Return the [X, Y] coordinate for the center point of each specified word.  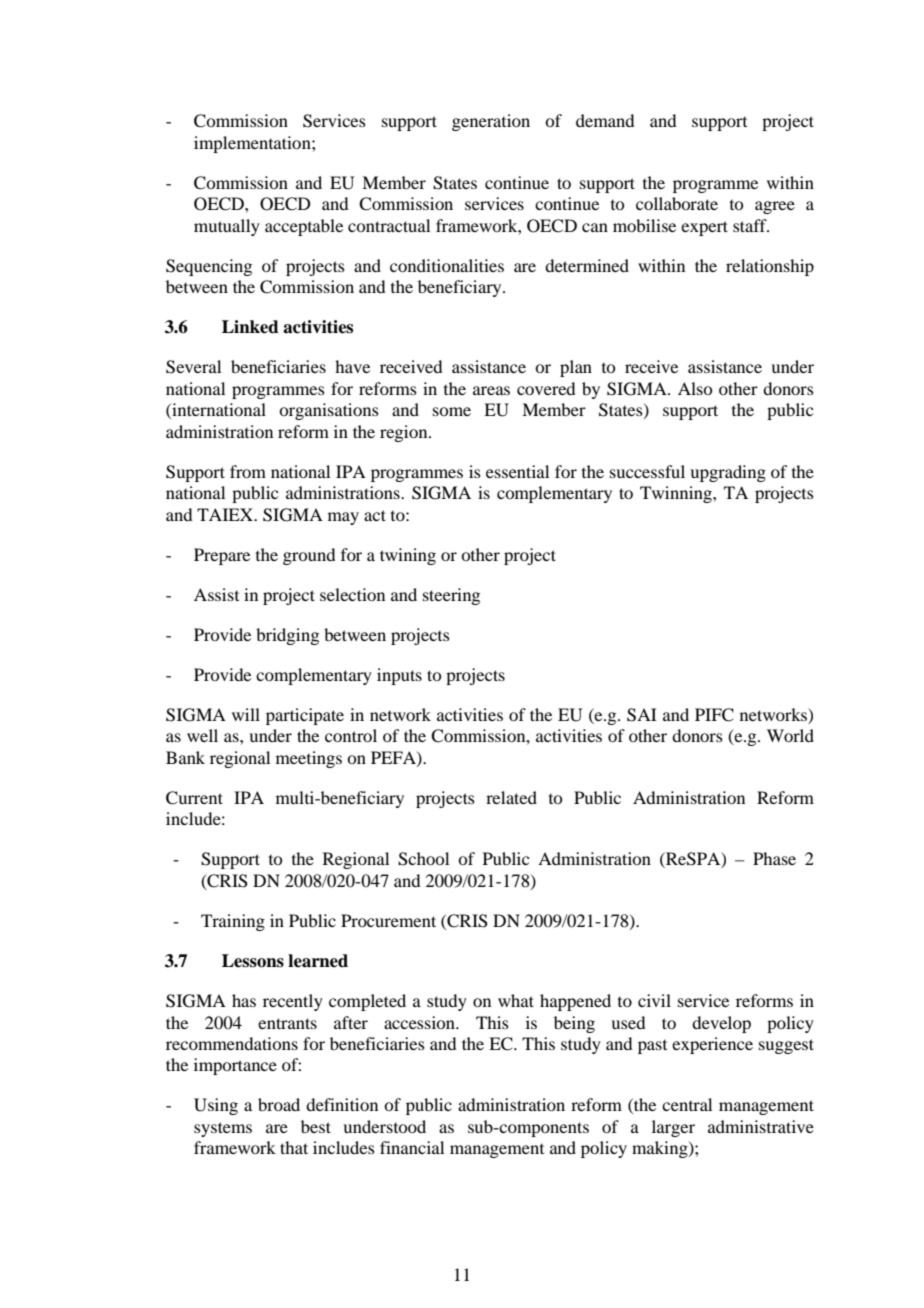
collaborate [677, 203]
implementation [253, 144]
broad [279, 1104]
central [687, 1104]
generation [491, 122]
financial [412, 1147]
